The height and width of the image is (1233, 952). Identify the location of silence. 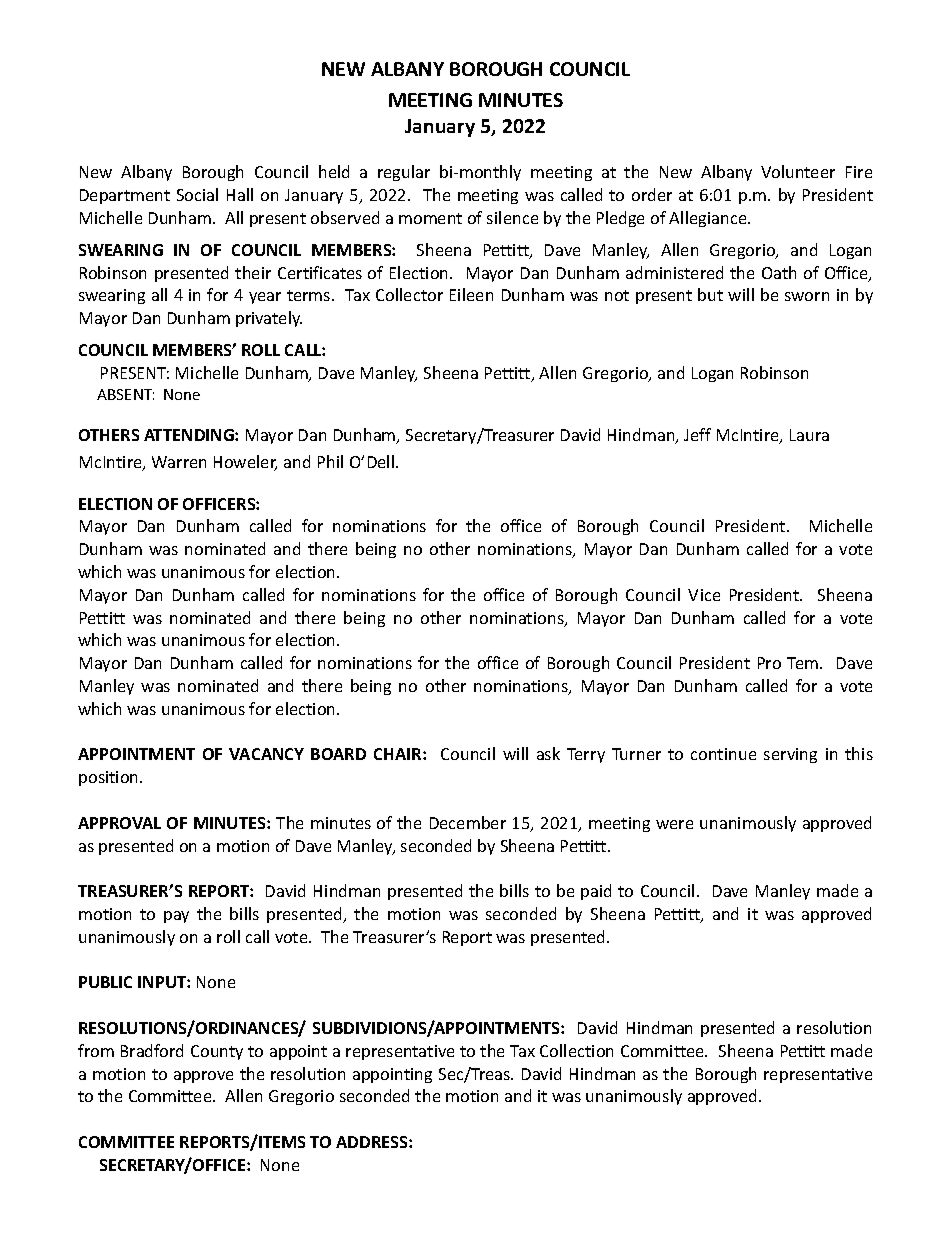
(512, 217).
